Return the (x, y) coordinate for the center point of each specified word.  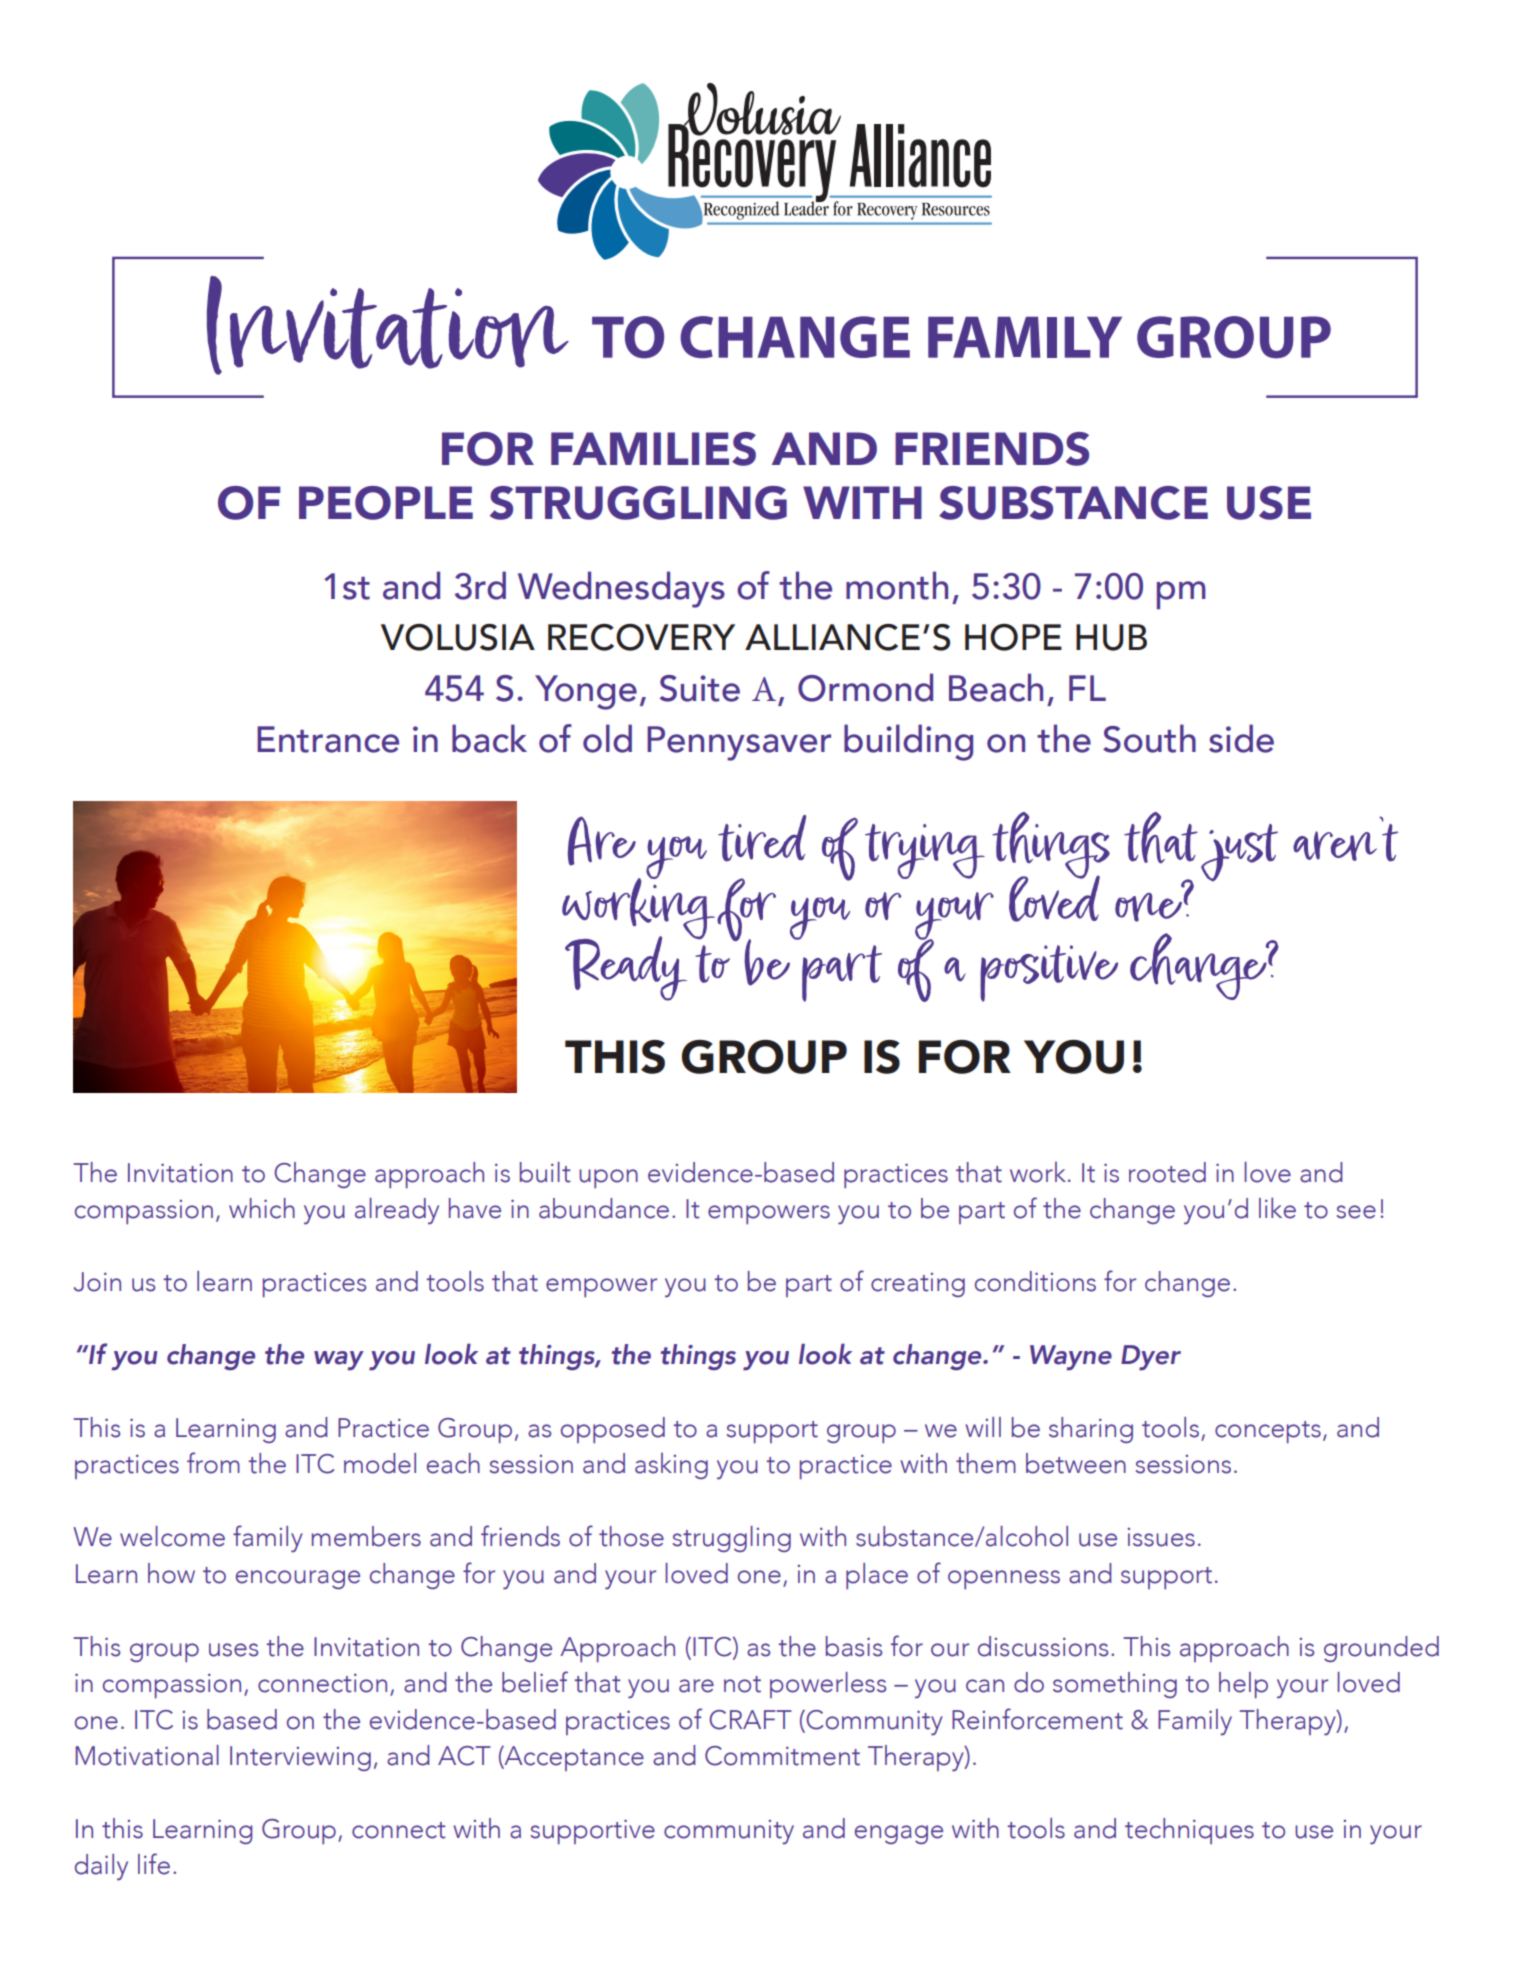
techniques (1189, 1831)
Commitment (782, 1756)
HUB (1111, 637)
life (154, 1864)
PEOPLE (386, 503)
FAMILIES (653, 449)
